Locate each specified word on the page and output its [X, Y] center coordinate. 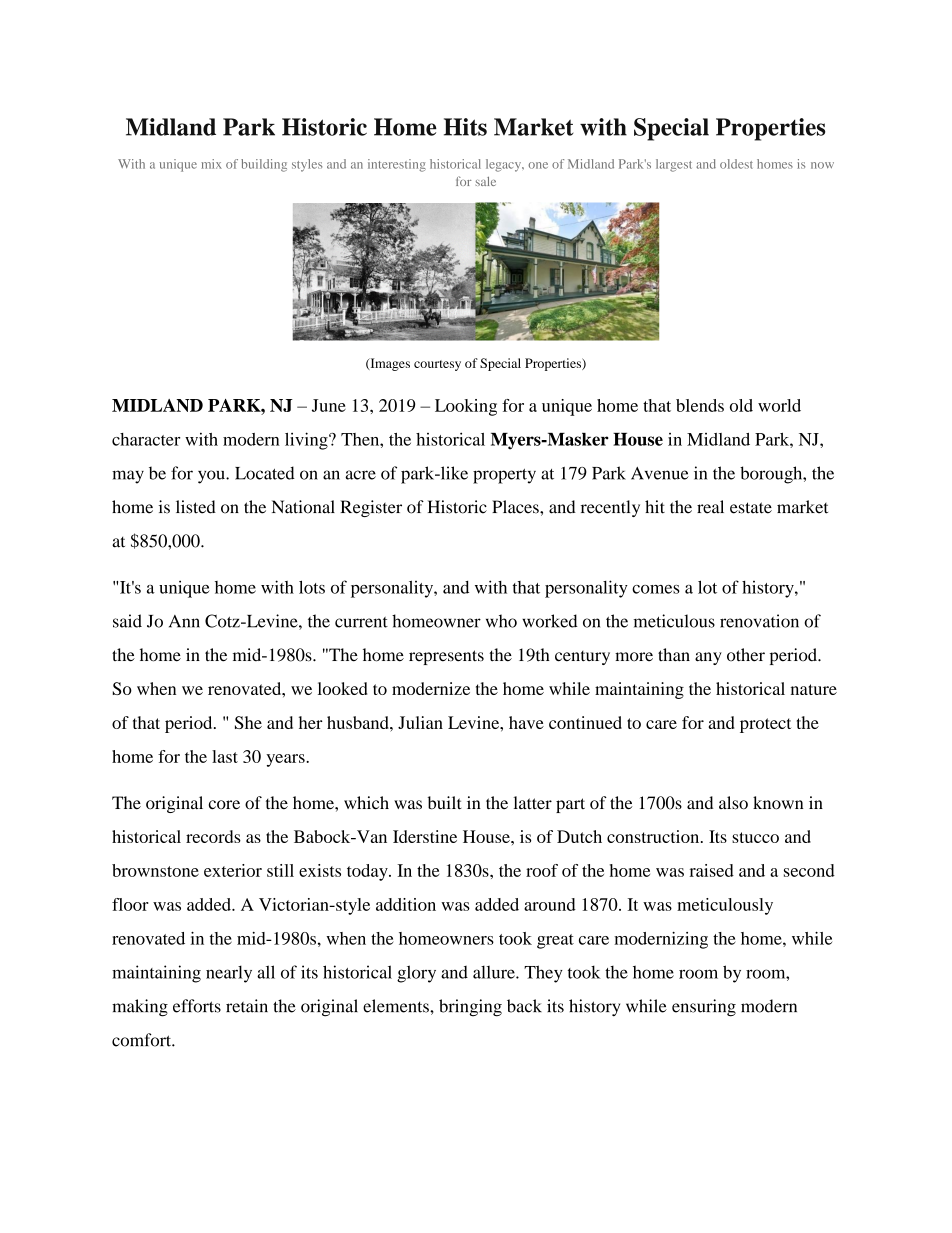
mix [211, 164]
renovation [759, 621]
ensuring [704, 1008]
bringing [470, 1008]
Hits [465, 127]
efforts [197, 1006]
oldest [736, 164]
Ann [184, 621]
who [501, 621]
